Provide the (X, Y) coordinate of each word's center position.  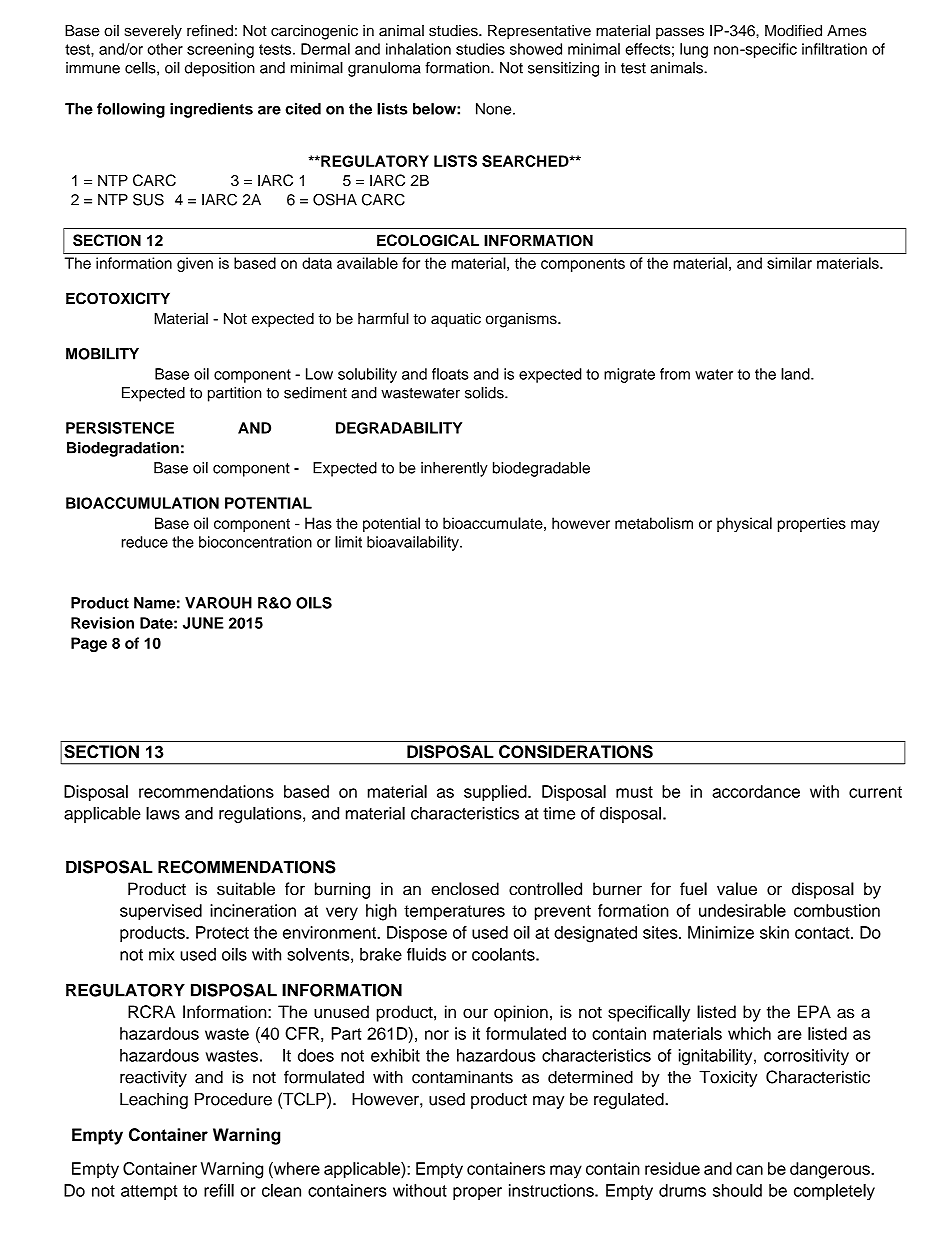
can (749, 1170)
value (737, 889)
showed (536, 49)
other (165, 49)
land (796, 374)
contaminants (462, 1077)
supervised (161, 912)
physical (744, 524)
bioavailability (414, 543)
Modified (793, 31)
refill (219, 1190)
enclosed (465, 889)
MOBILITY (102, 354)
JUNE (203, 623)
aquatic (456, 320)
